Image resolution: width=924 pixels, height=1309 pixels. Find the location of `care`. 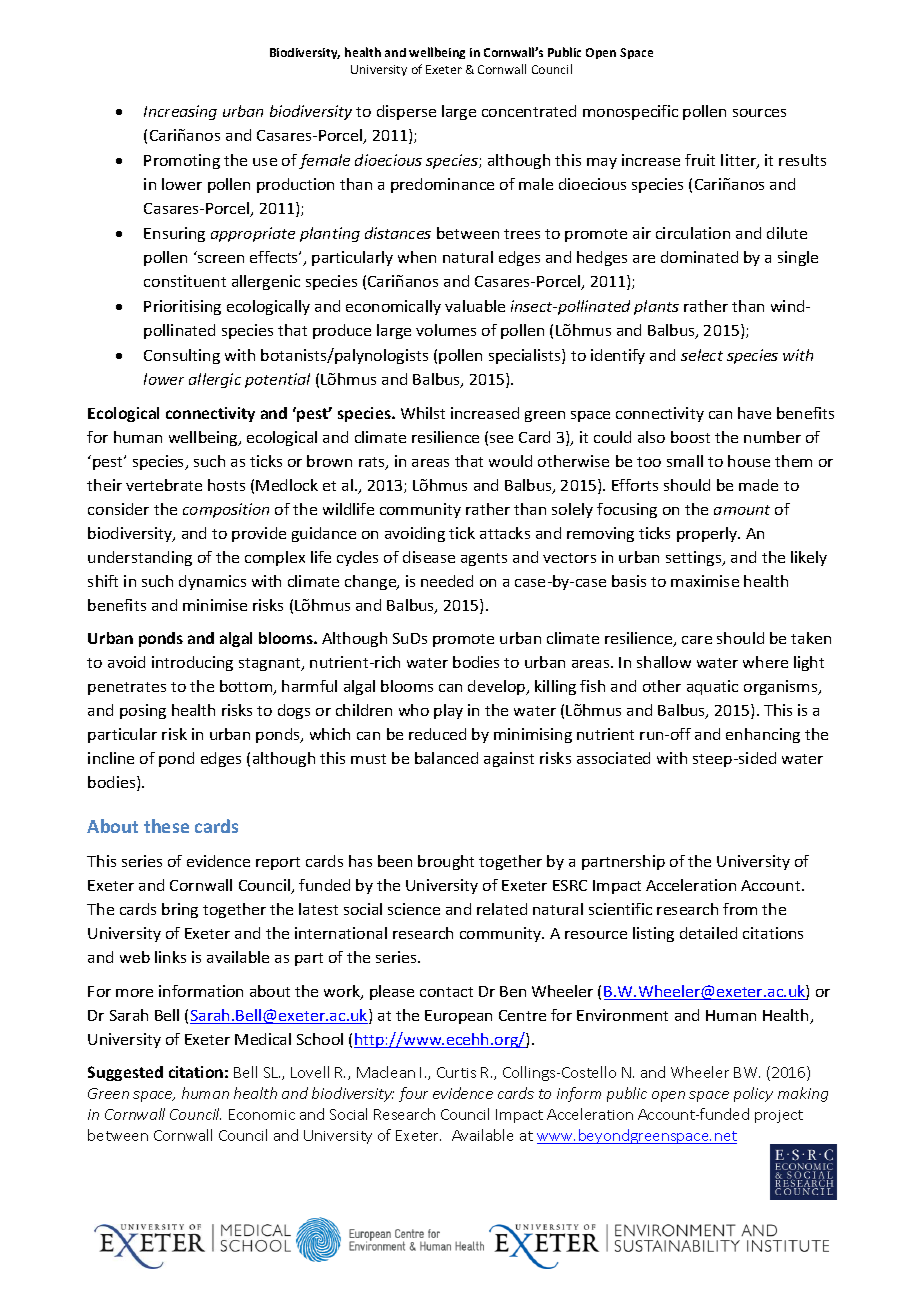

care is located at coordinates (697, 640).
